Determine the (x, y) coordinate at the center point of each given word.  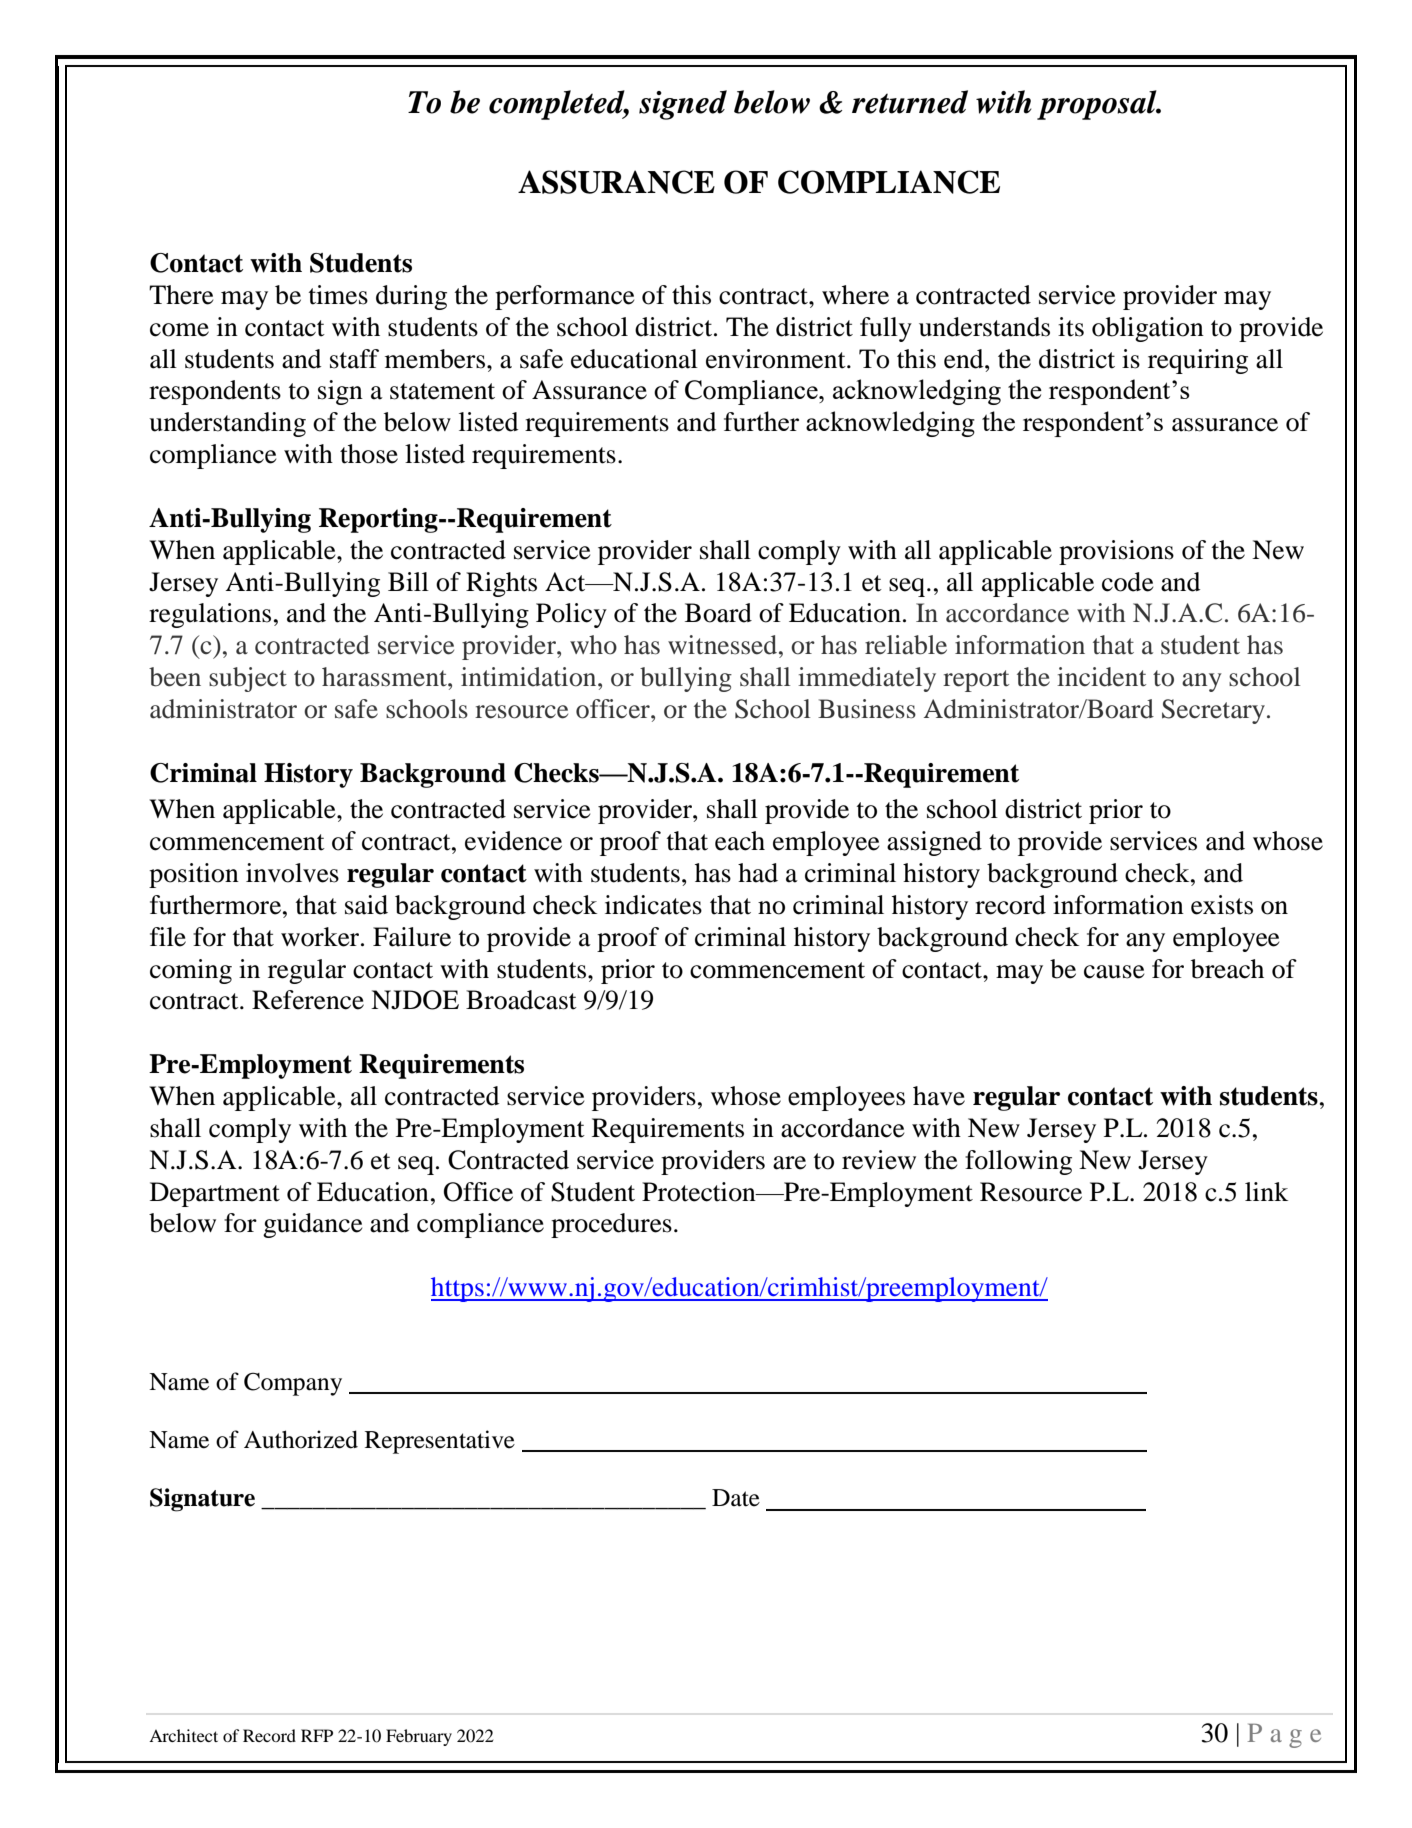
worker (321, 937)
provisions (1116, 552)
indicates (653, 905)
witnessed (724, 645)
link (1266, 1191)
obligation (1148, 329)
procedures (611, 1225)
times (338, 295)
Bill (408, 581)
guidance (312, 1225)
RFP (317, 1735)
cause (1114, 972)
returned (910, 102)
